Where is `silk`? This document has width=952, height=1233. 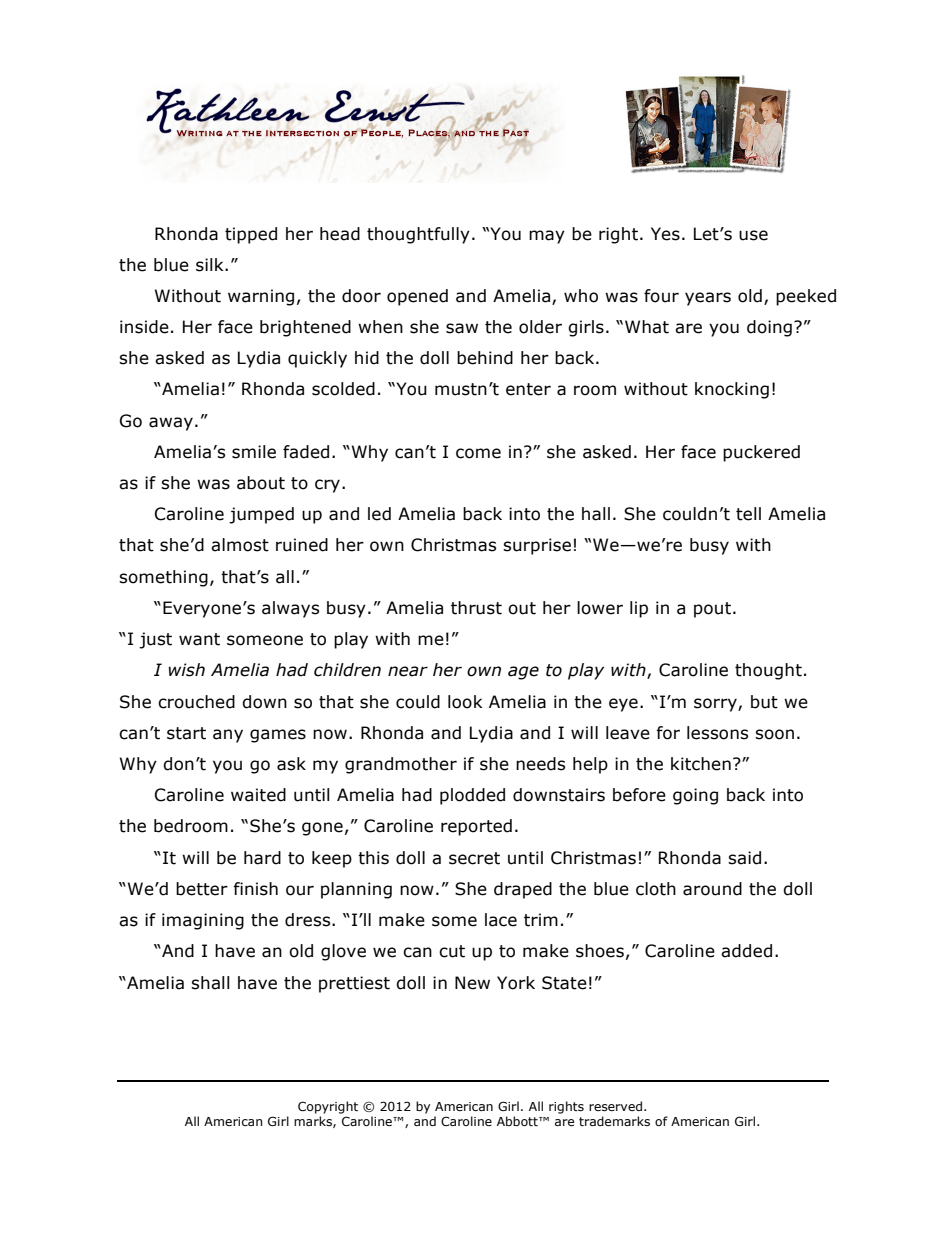
silk is located at coordinates (211, 265).
